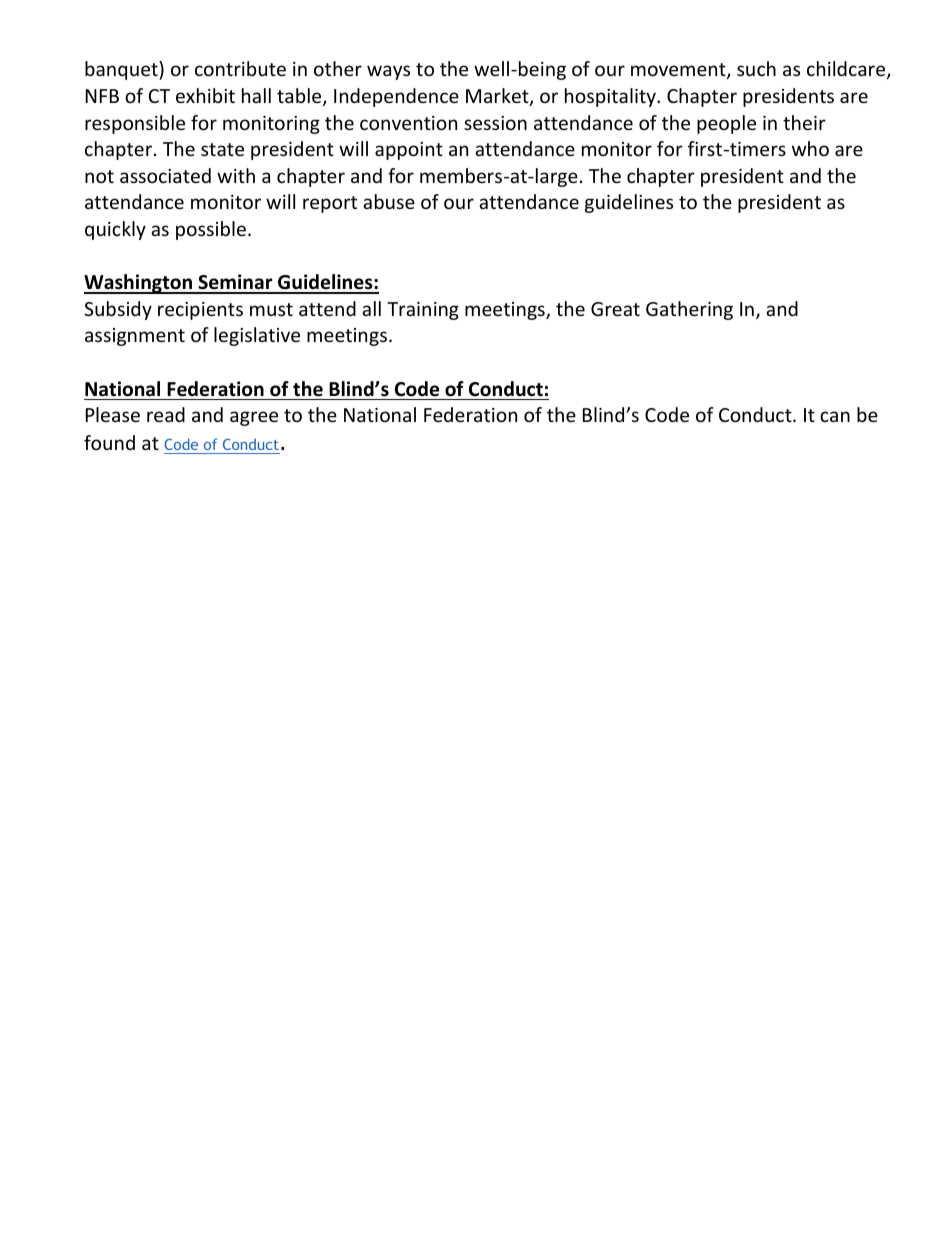 The height and width of the screenshot is (1233, 952). Describe the element at coordinates (205, 95) in the screenshot. I see `exhibit` at that location.
